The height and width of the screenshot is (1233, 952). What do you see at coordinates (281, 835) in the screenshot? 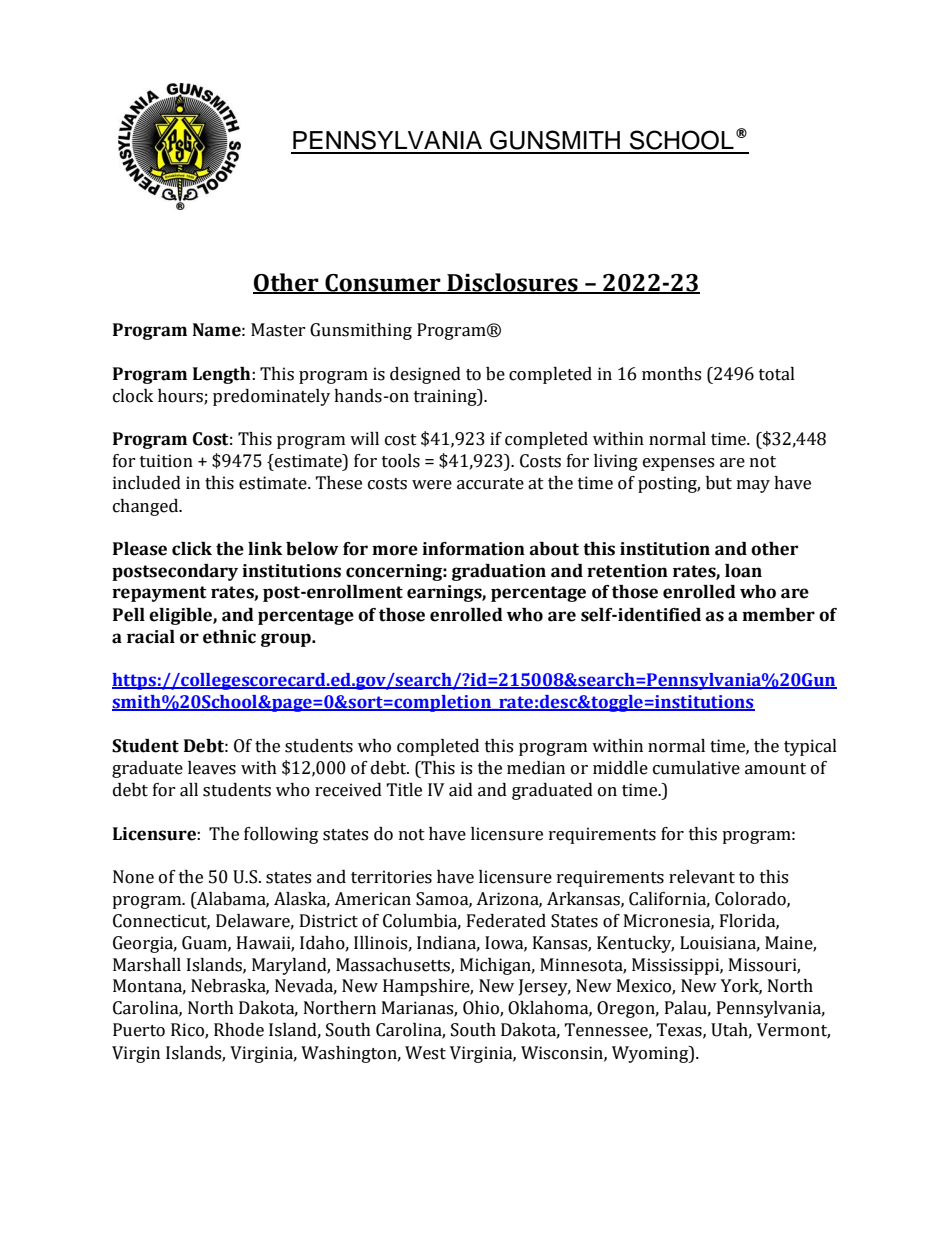
I see `following` at bounding box center [281, 835].
